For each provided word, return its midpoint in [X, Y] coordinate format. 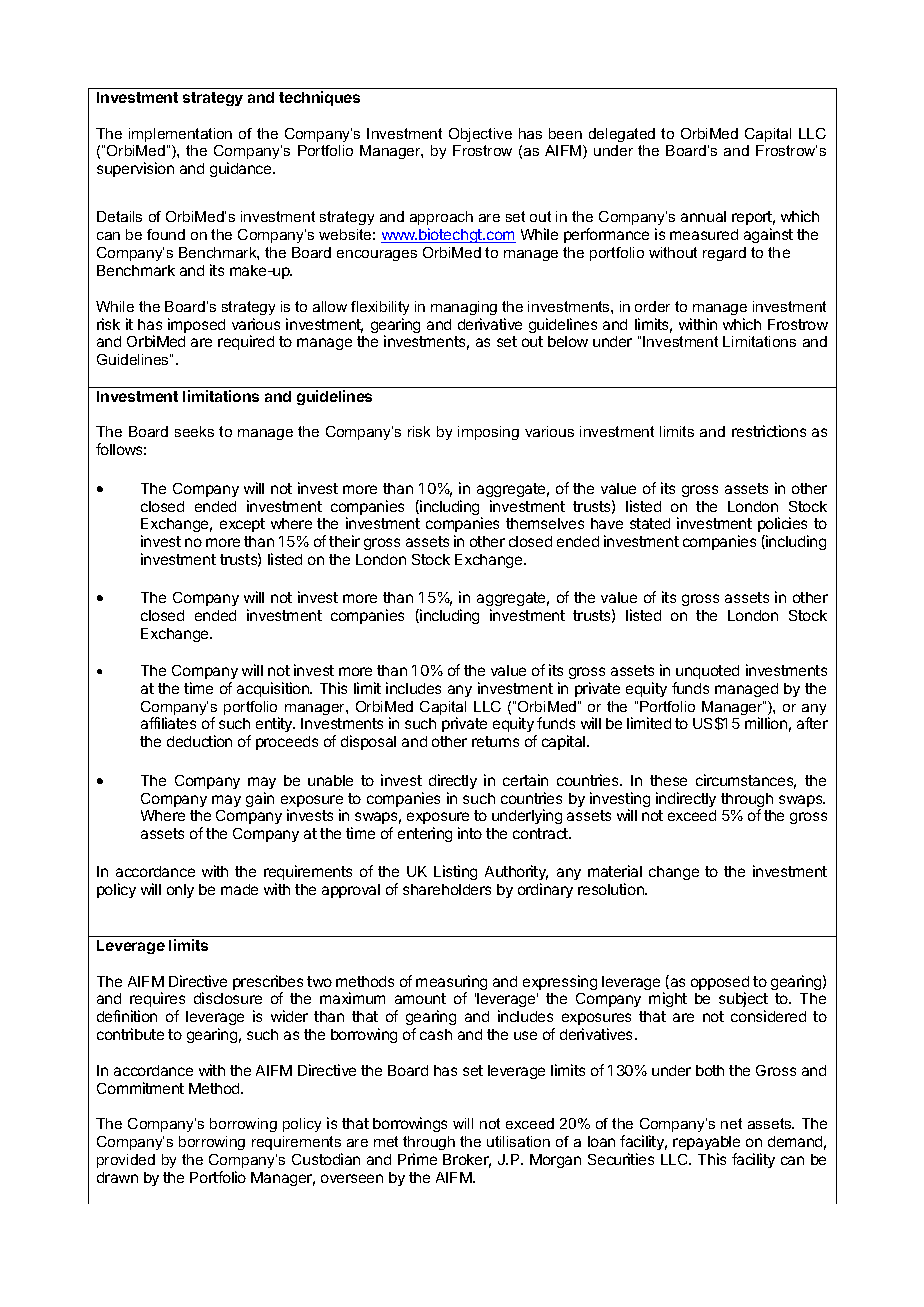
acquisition [274, 689]
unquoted [707, 672]
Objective [480, 135]
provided [126, 1161]
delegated [622, 135]
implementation [180, 135]
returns [495, 741]
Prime [417, 1159]
